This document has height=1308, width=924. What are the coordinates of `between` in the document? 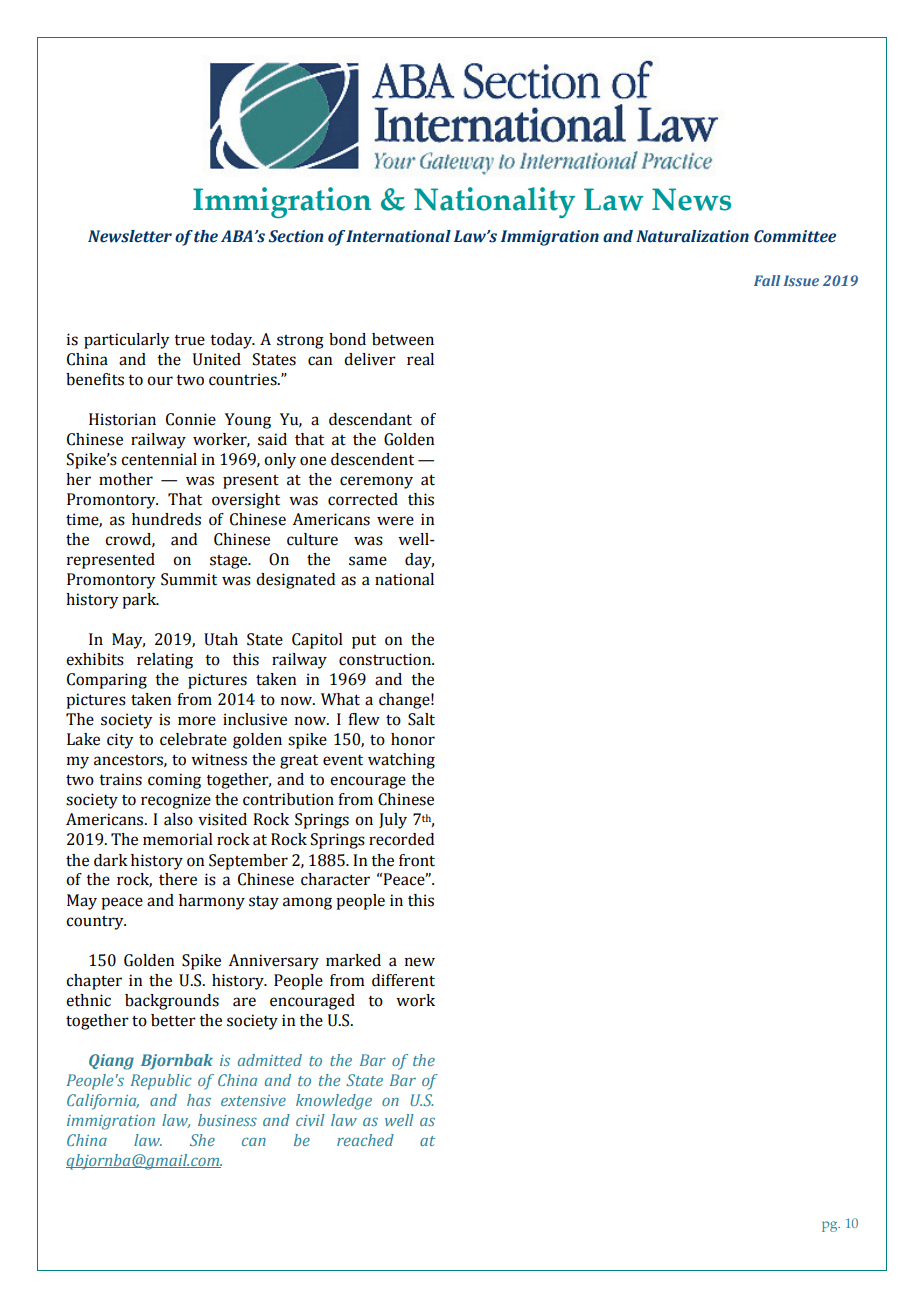 It's located at (403, 339).
